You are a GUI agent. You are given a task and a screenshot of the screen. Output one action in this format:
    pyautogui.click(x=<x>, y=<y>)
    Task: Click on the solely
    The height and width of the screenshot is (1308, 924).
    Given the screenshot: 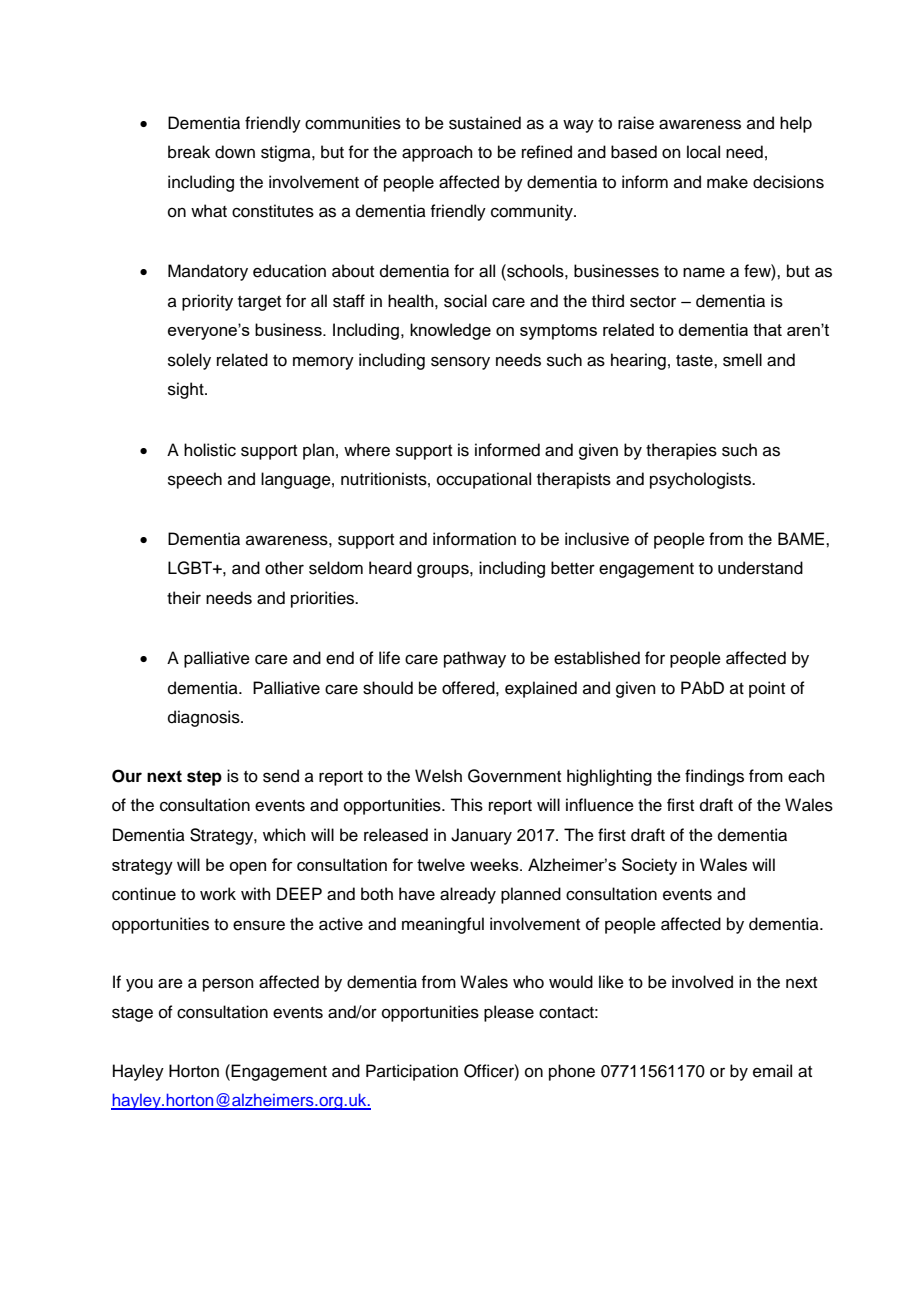 What is the action you would take?
    pyautogui.click(x=189, y=361)
